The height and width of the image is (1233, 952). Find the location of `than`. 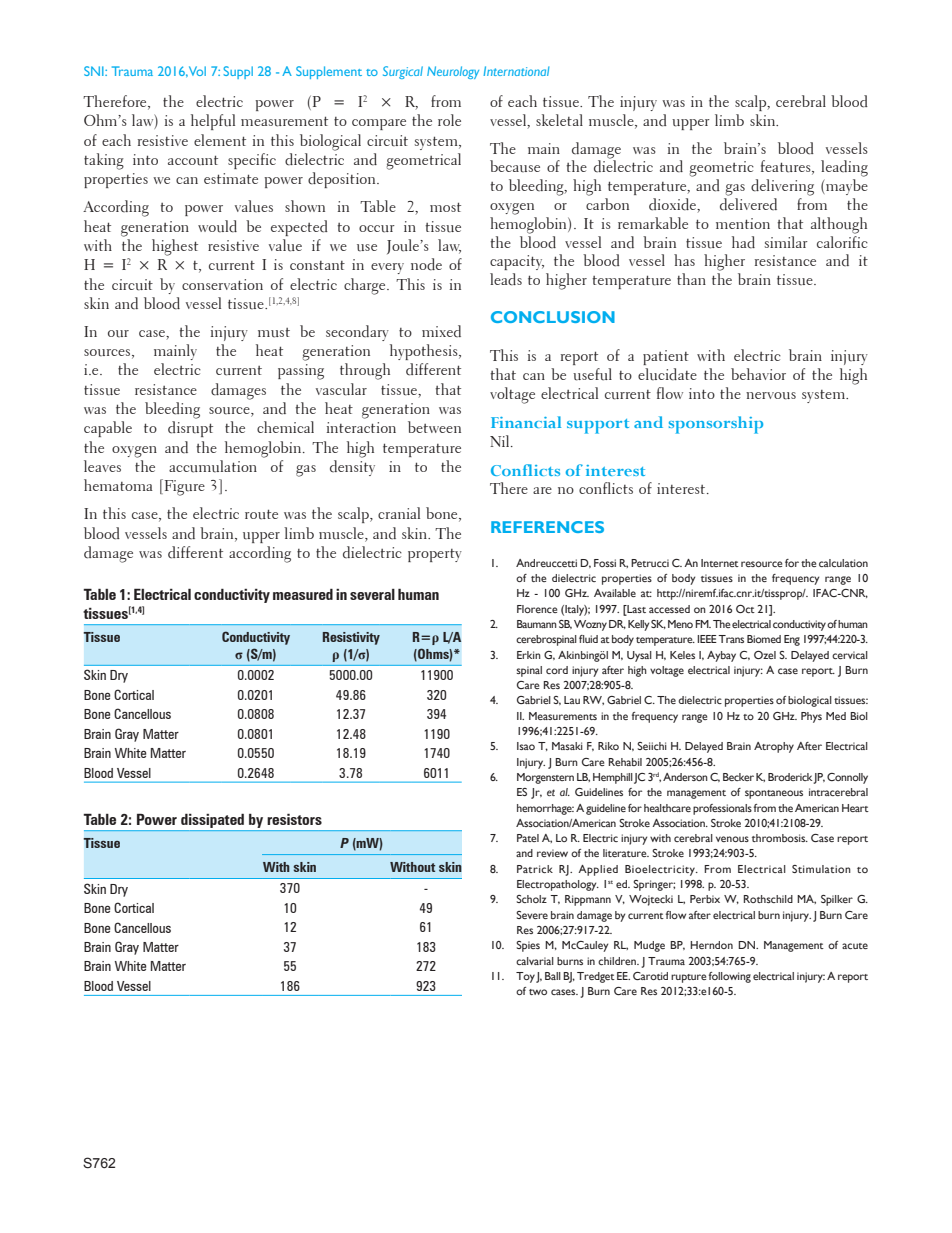

than is located at coordinates (691, 279).
